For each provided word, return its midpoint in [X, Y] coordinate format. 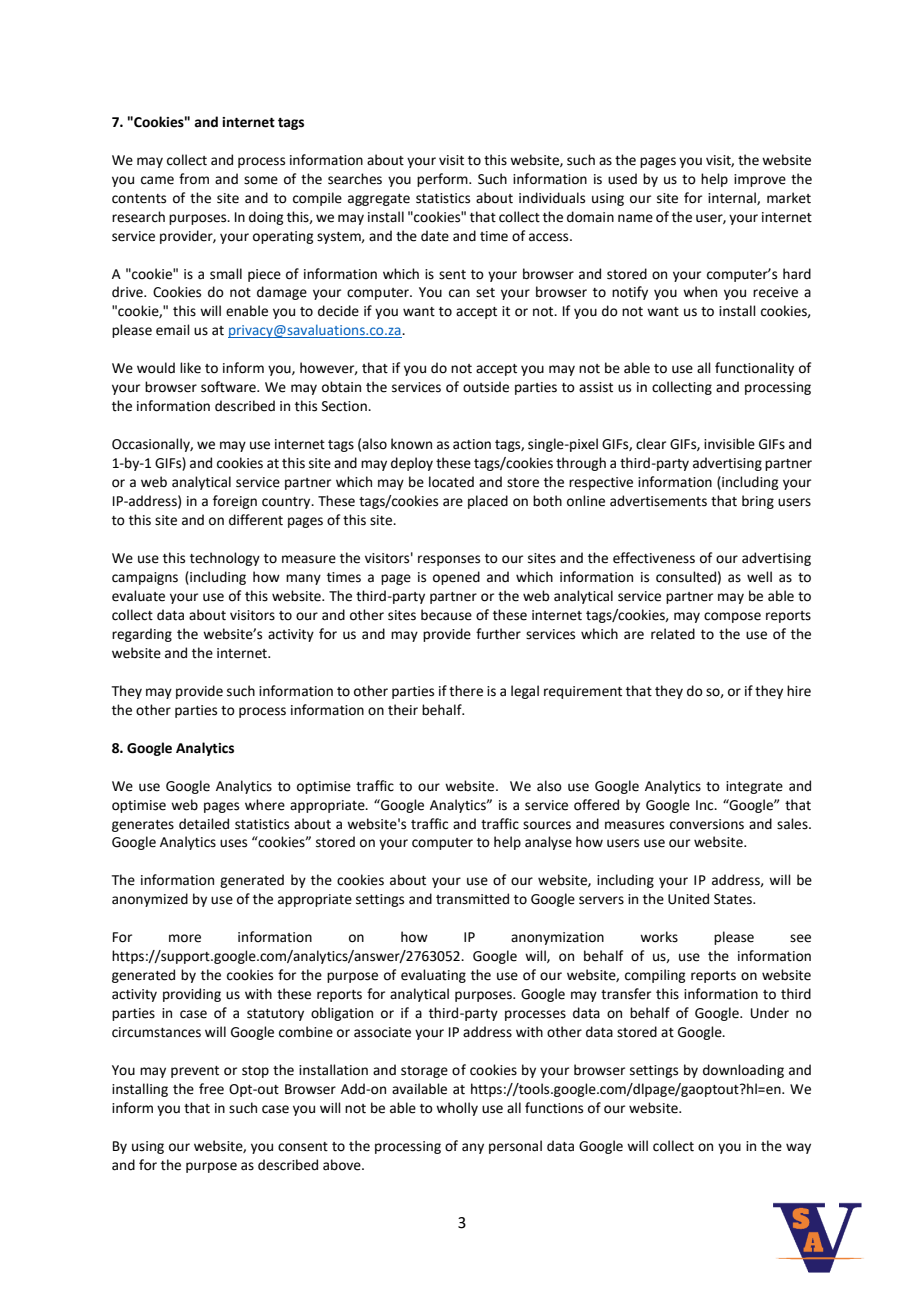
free [211, 1089]
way [798, 1148]
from [194, 179]
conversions [707, 824]
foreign [235, 502]
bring [758, 502]
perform [443, 180]
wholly [457, 1109]
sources [547, 825]
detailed [204, 824]
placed [488, 502]
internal [733, 198]
